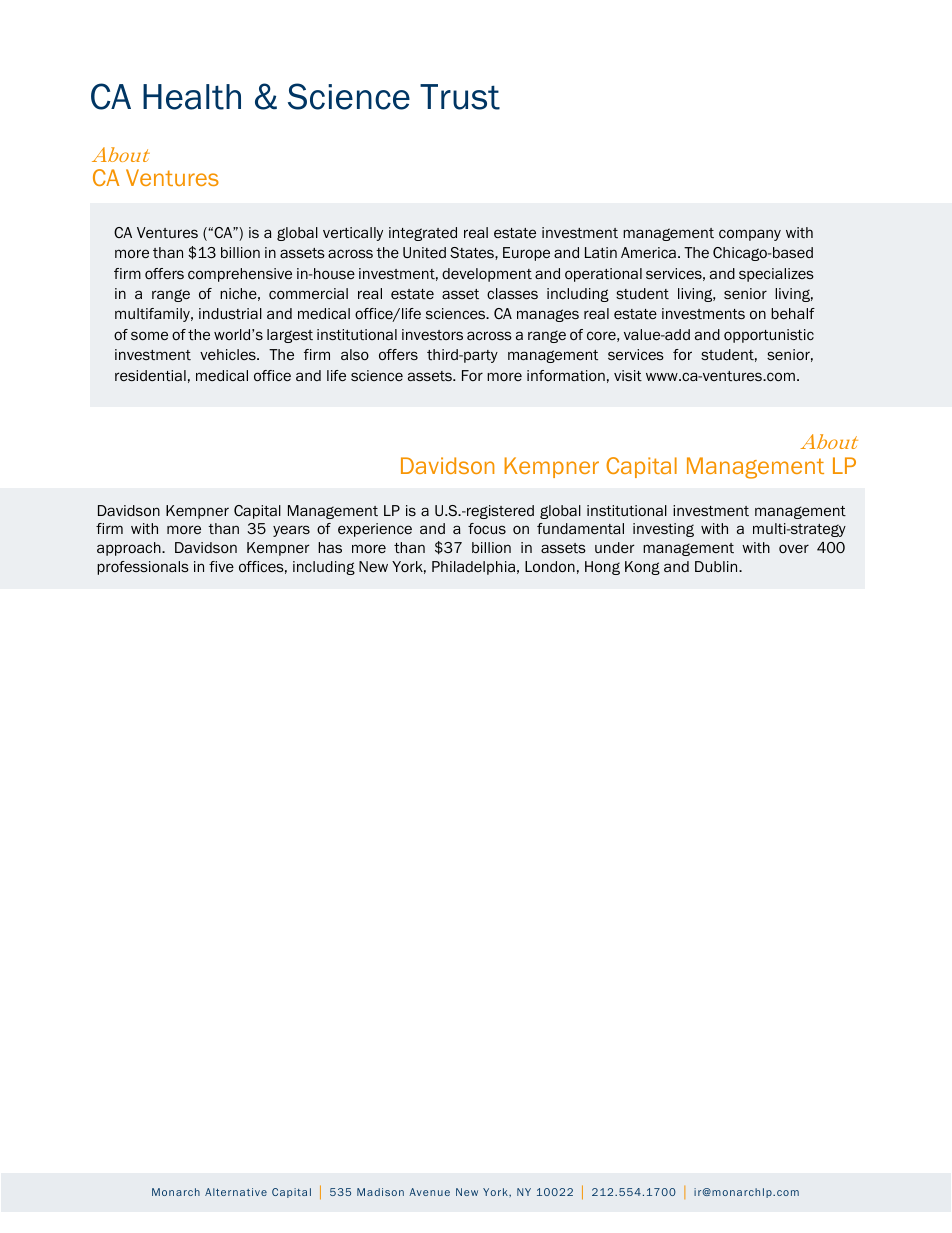 The height and width of the screenshot is (1233, 952). Describe the element at coordinates (750, 235) in the screenshot. I see `company` at that location.
